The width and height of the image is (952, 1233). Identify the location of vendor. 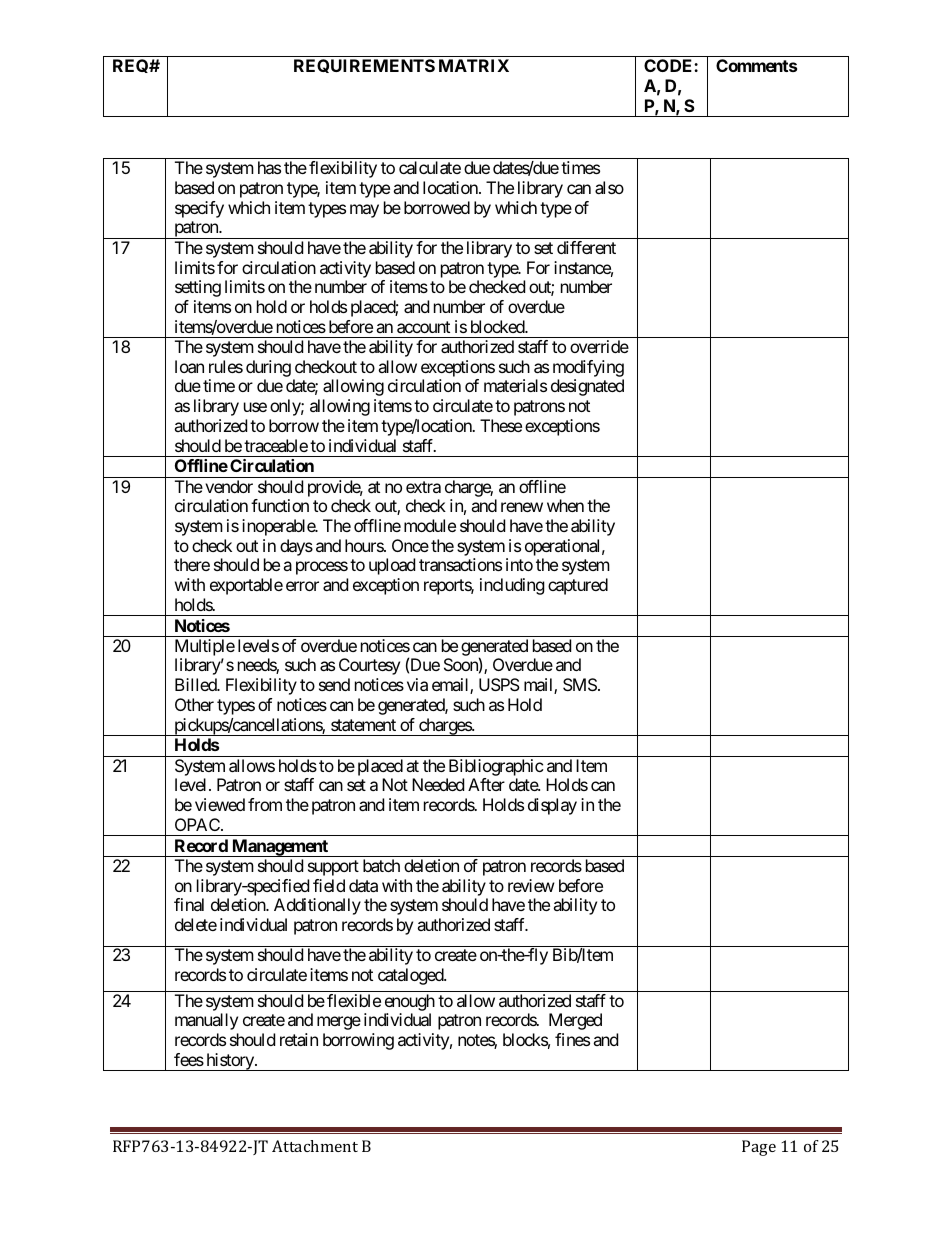
(229, 486).
